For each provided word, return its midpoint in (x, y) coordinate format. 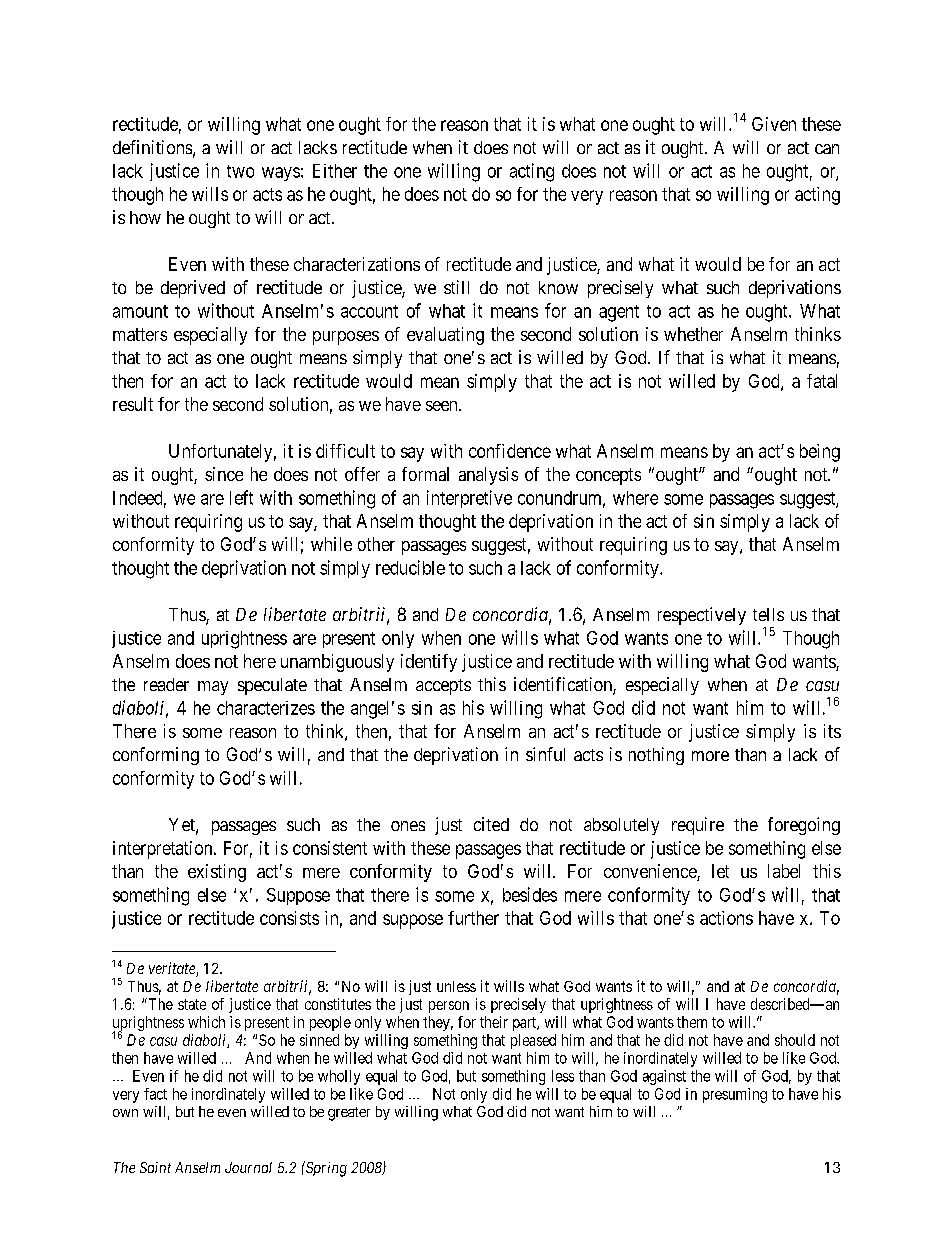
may (213, 688)
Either (335, 171)
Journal (248, 1167)
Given (774, 124)
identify (429, 663)
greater (349, 1114)
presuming (735, 1095)
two (240, 171)
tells (768, 614)
